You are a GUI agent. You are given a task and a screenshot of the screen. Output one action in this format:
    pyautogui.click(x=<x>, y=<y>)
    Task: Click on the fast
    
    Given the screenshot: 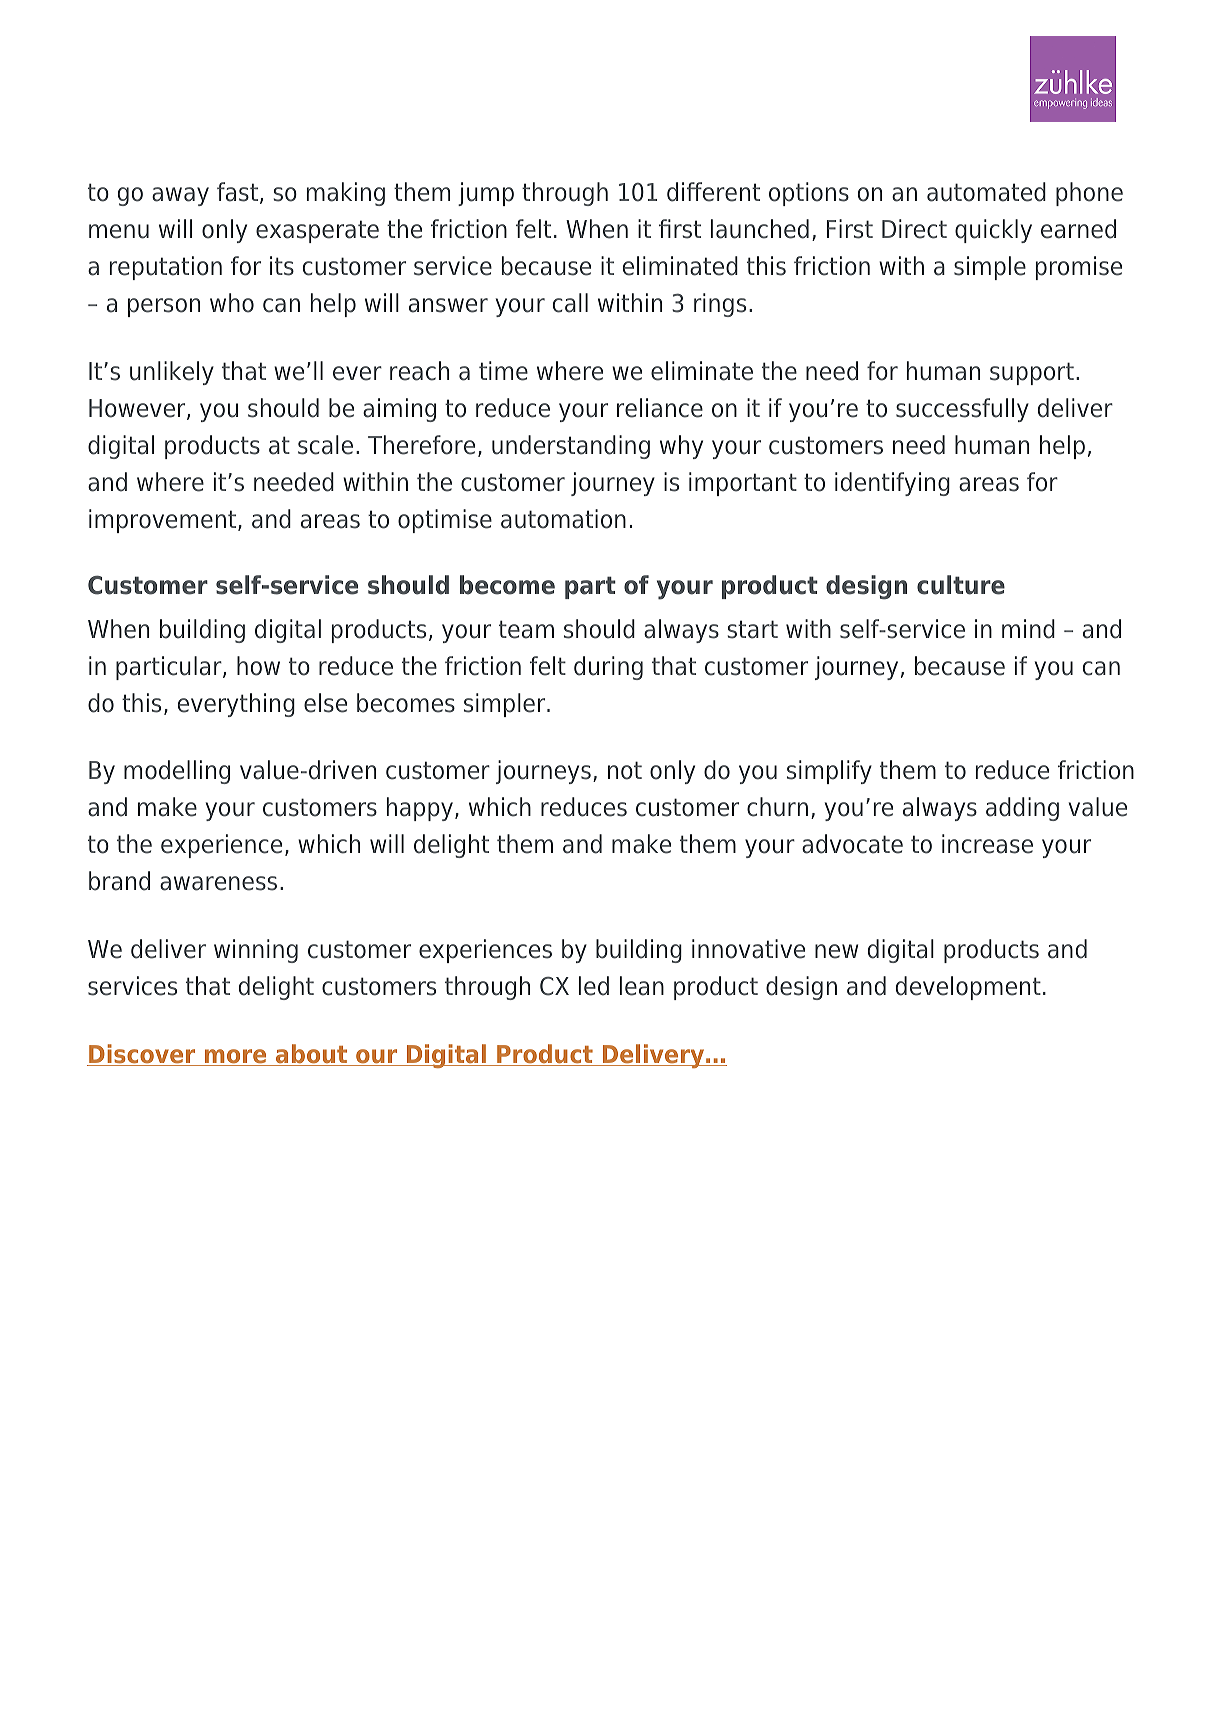 What is the action you would take?
    pyautogui.click(x=237, y=192)
